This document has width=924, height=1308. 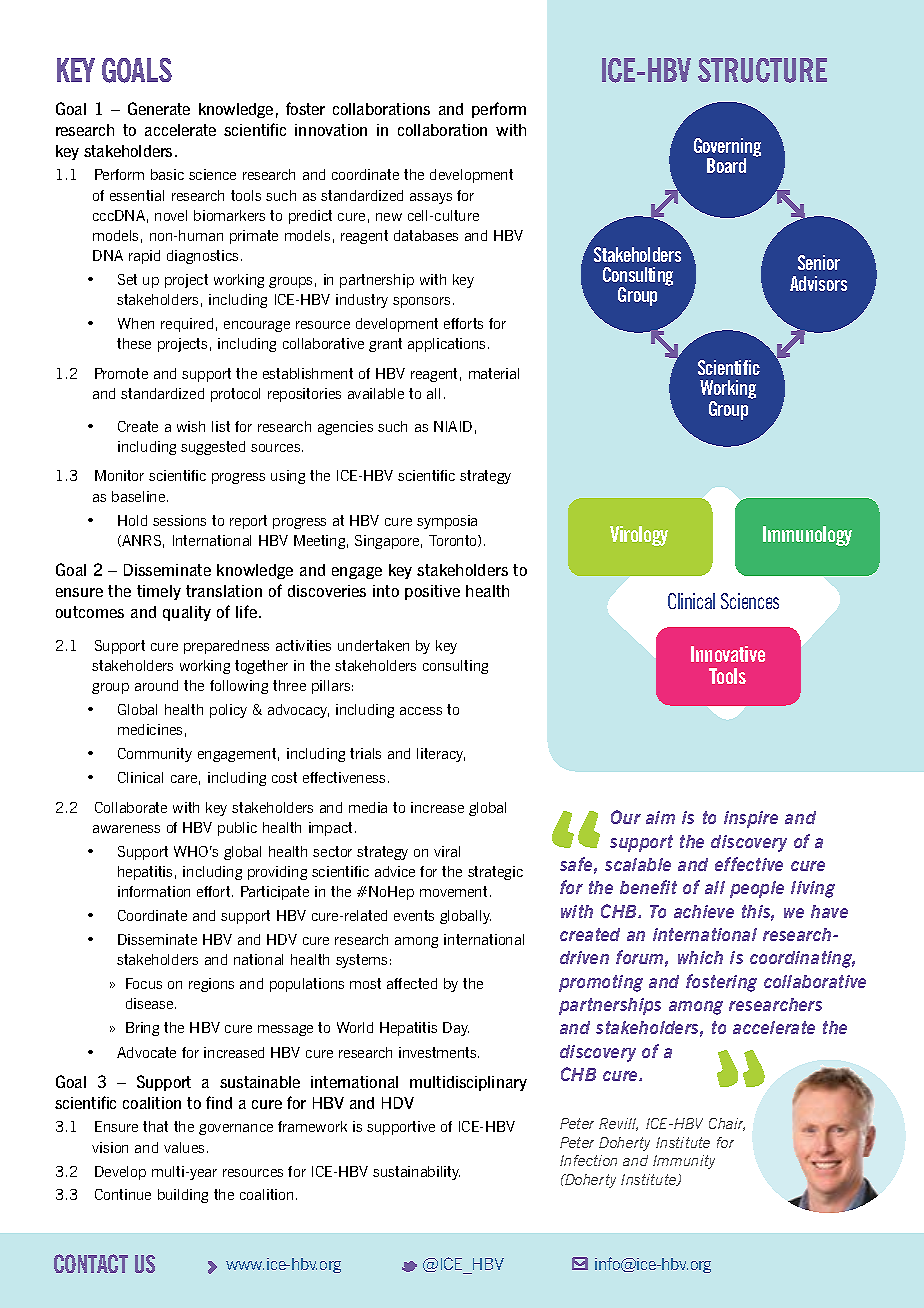 What do you see at coordinates (684, 1162) in the document?
I see `Immunity` at bounding box center [684, 1162].
